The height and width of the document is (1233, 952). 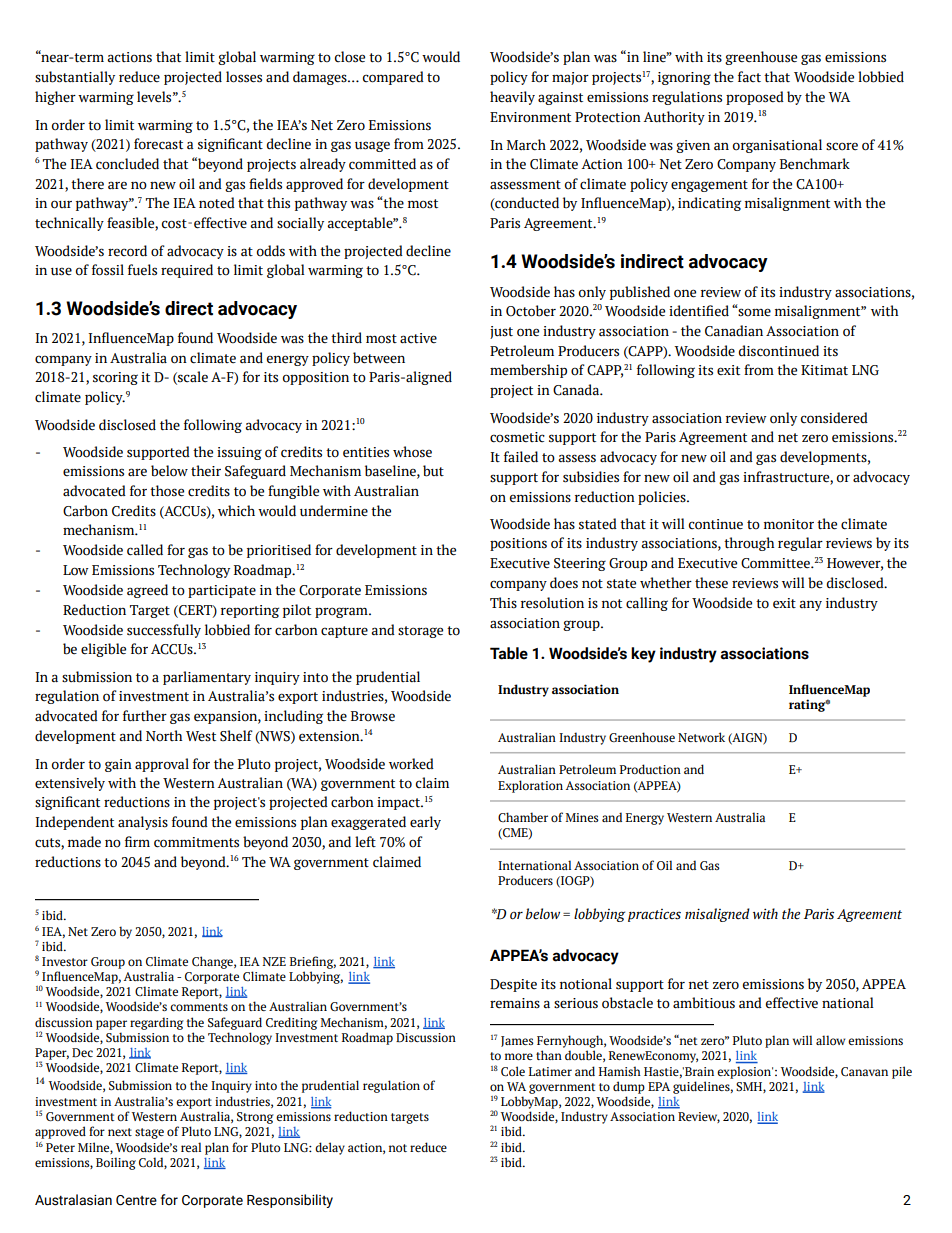 I want to click on proposed, so click(x=755, y=98).
